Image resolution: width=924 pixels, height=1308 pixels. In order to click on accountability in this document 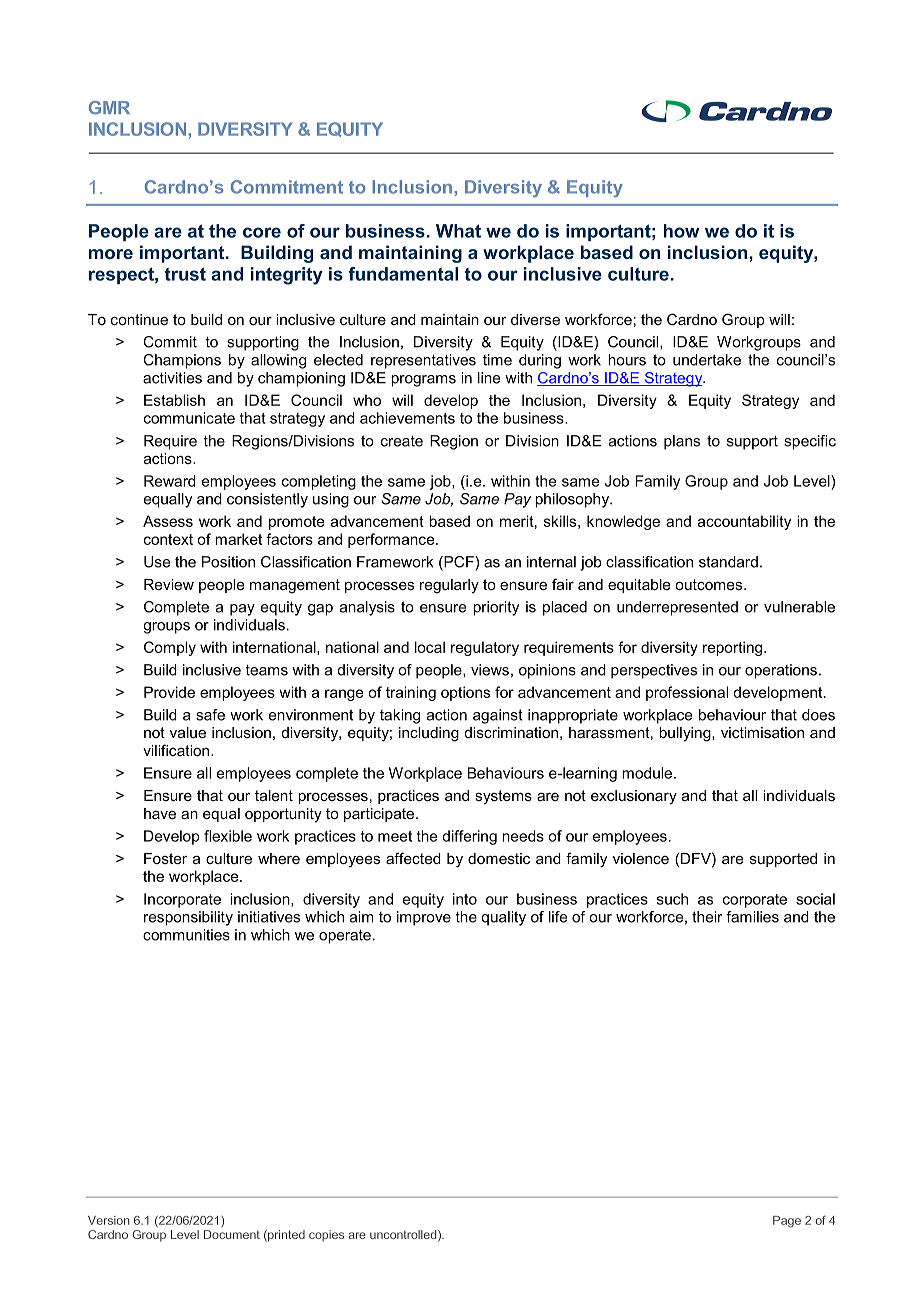, I will do `click(744, 522)`.
